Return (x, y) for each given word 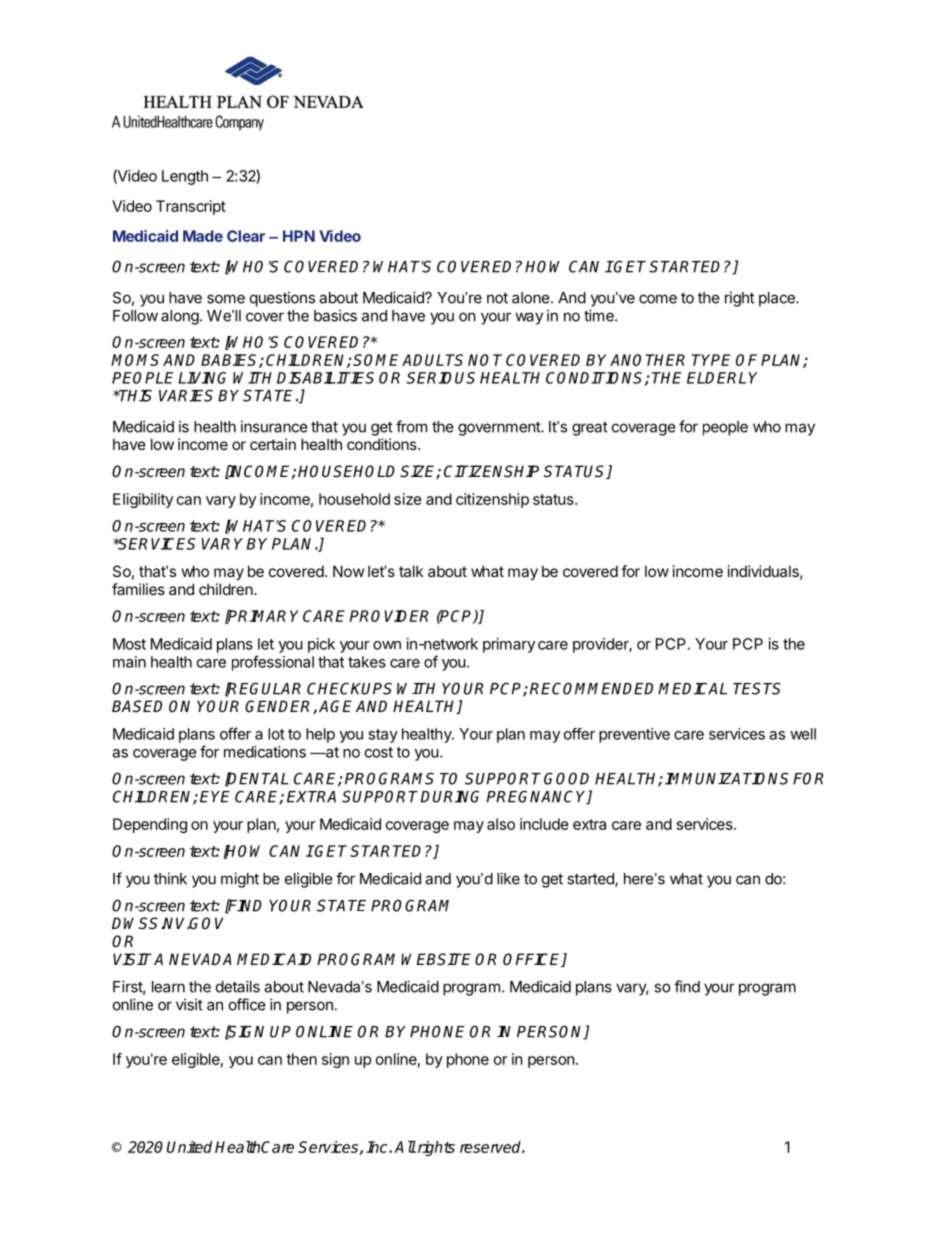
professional (273, 663)
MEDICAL (692, 688)
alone (532, 298)
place (778, 299)
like (508, 878)
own (387, 645)
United (189, 1147)
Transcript (191, 207)
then (301, 1059)
